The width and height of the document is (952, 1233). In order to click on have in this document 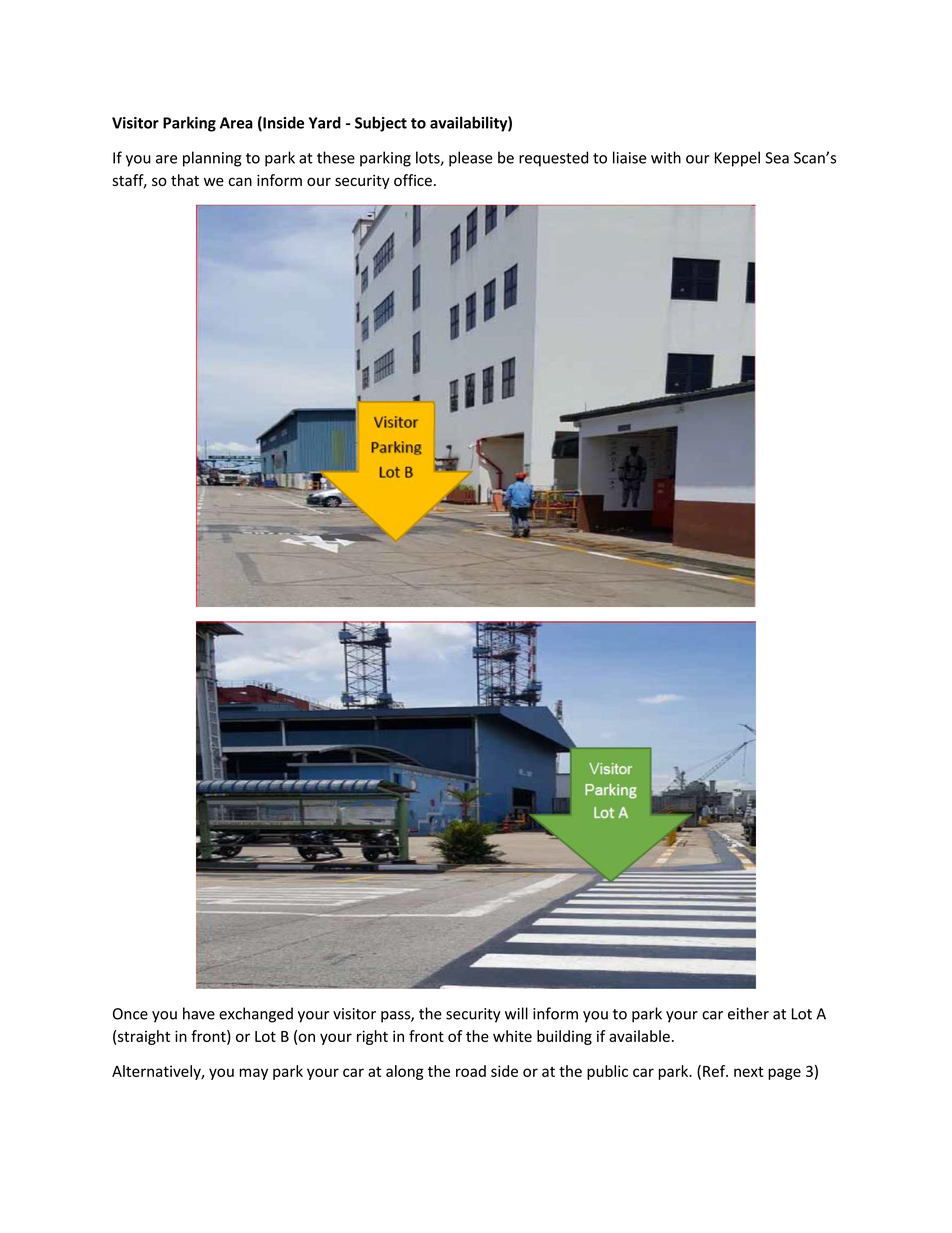, I will do `click(199, 1013)`.
